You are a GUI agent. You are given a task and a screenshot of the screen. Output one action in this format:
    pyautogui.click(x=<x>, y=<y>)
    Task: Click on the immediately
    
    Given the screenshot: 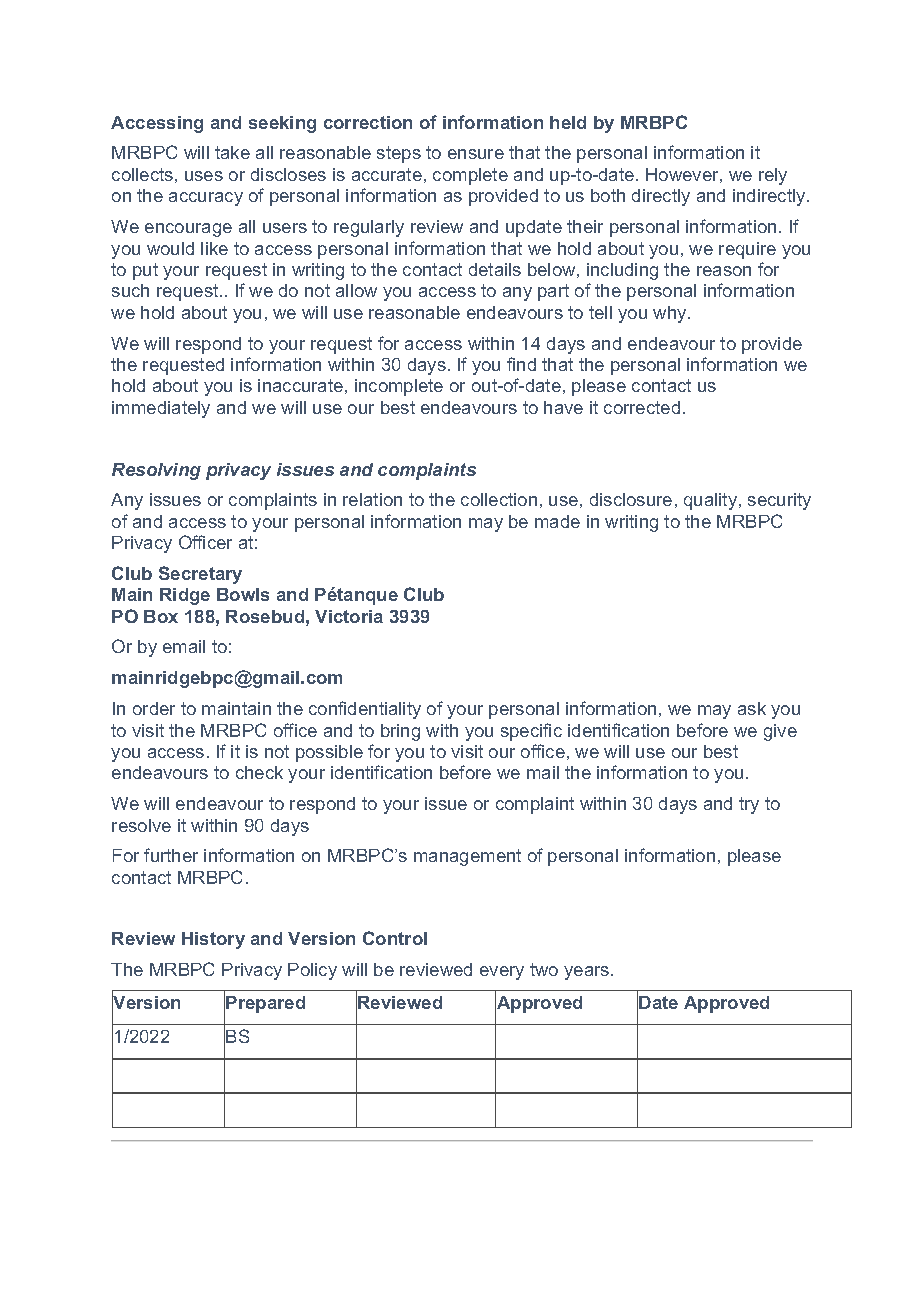 What is the action you would take?
    pyautogui.click(x=161, y=409)
